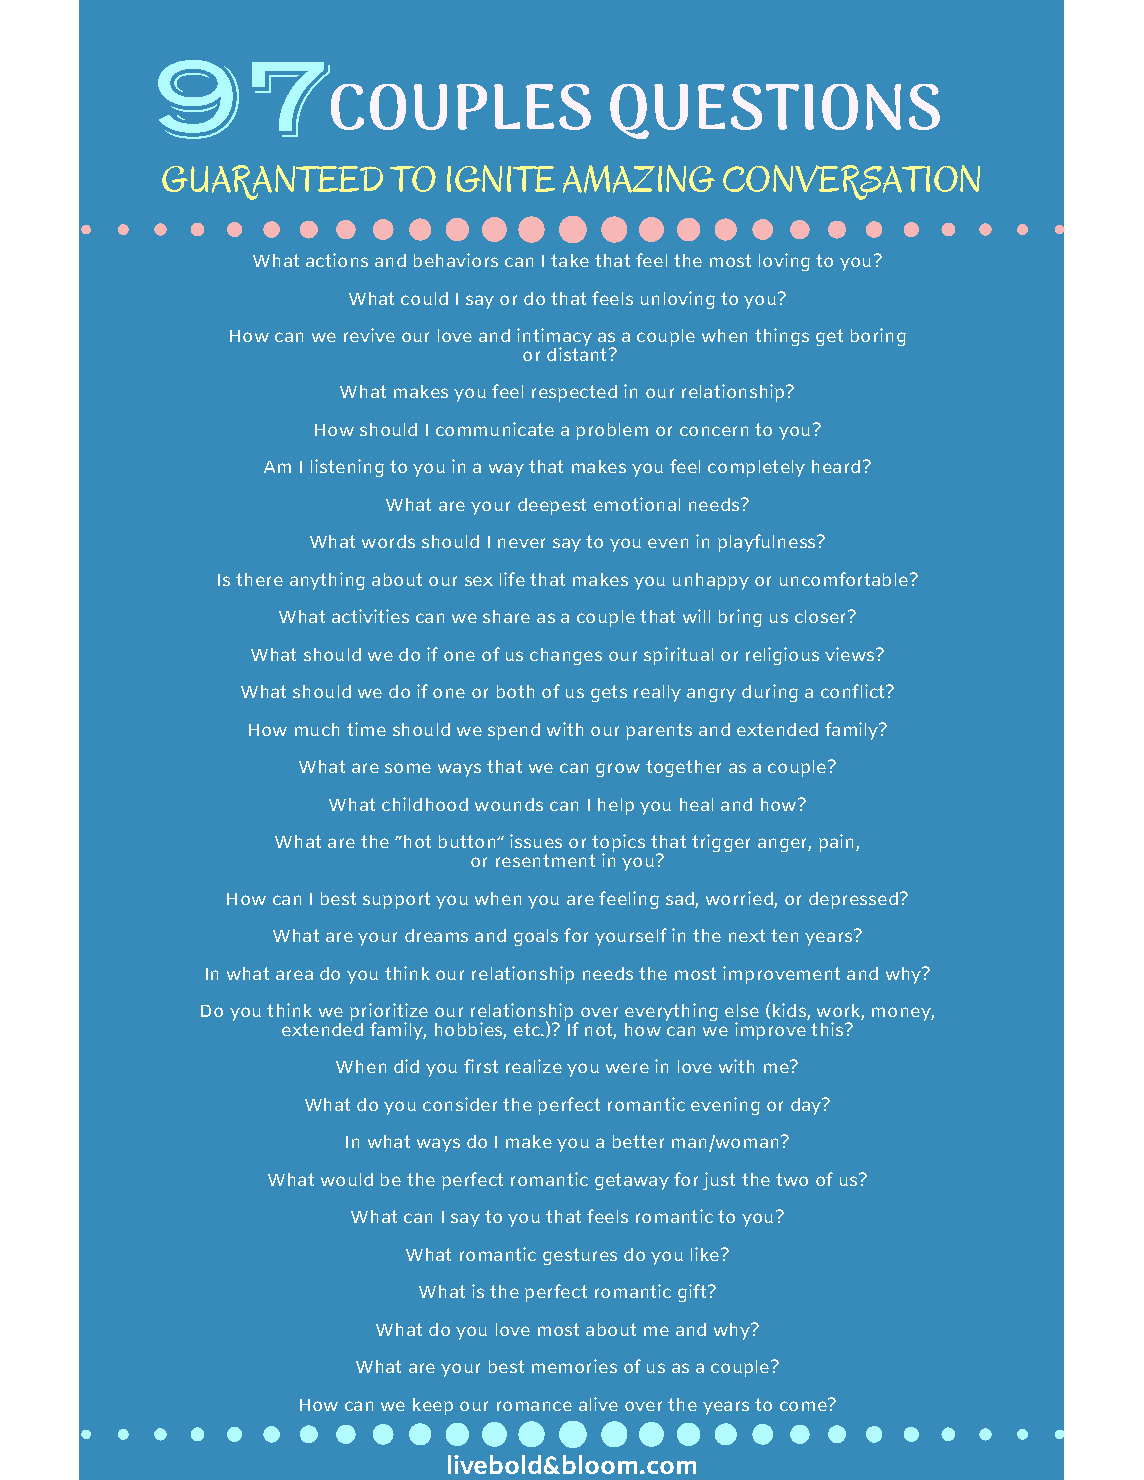  I want to click on QUESTIONS, so click(775, 111).
